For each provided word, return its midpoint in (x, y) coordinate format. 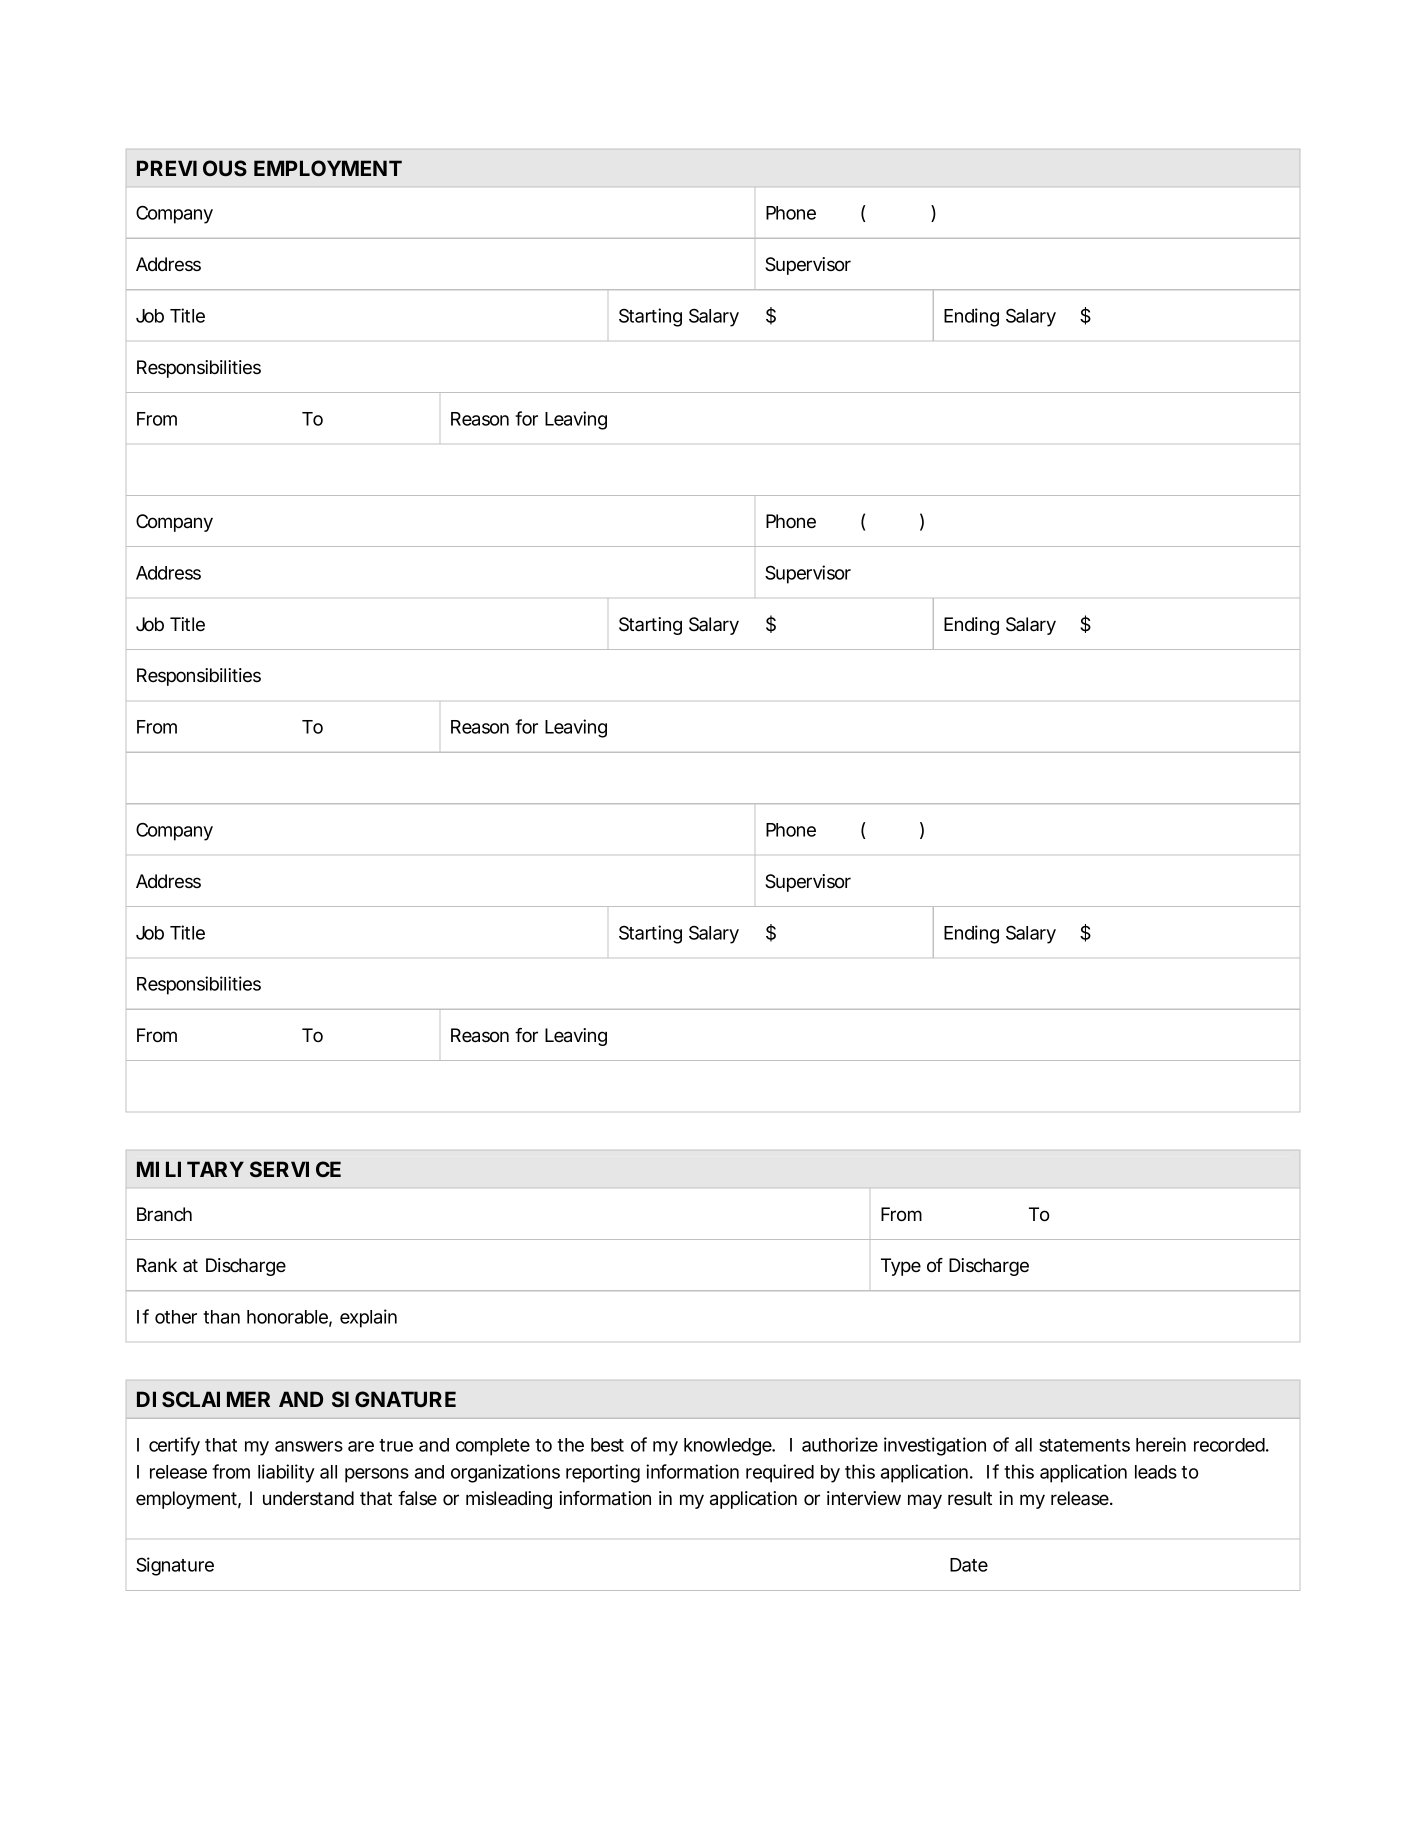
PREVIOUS (192, 168)
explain (368, 1318)
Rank (157, 1265)
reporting (603, 1473)
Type (901, 1267)
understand (308, 1498)
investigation (935, 1446)
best (607, 1445)
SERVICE (295, 1169)
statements (1084, 1445)
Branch (164, 1214)
